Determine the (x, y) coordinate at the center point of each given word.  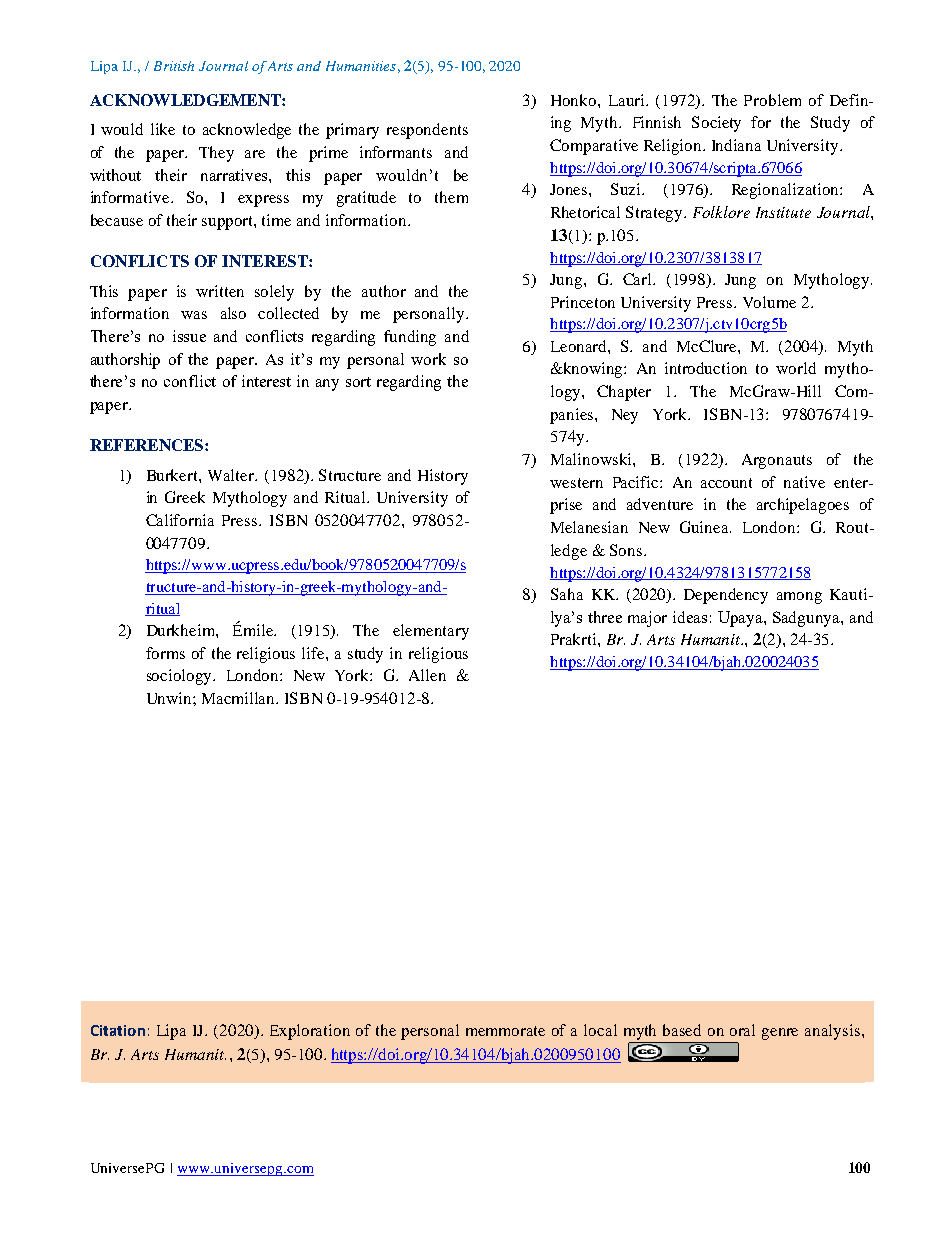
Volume (769, 302)
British (174, 66)
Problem (772, 100)
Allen (427, 675)
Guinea (705, 527)
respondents (427, 131)
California (180, 520)
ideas (690, 617)
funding (410, 338)
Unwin (170, 698)
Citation (118, 1030)
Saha (567, 594)
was (194, 315)
